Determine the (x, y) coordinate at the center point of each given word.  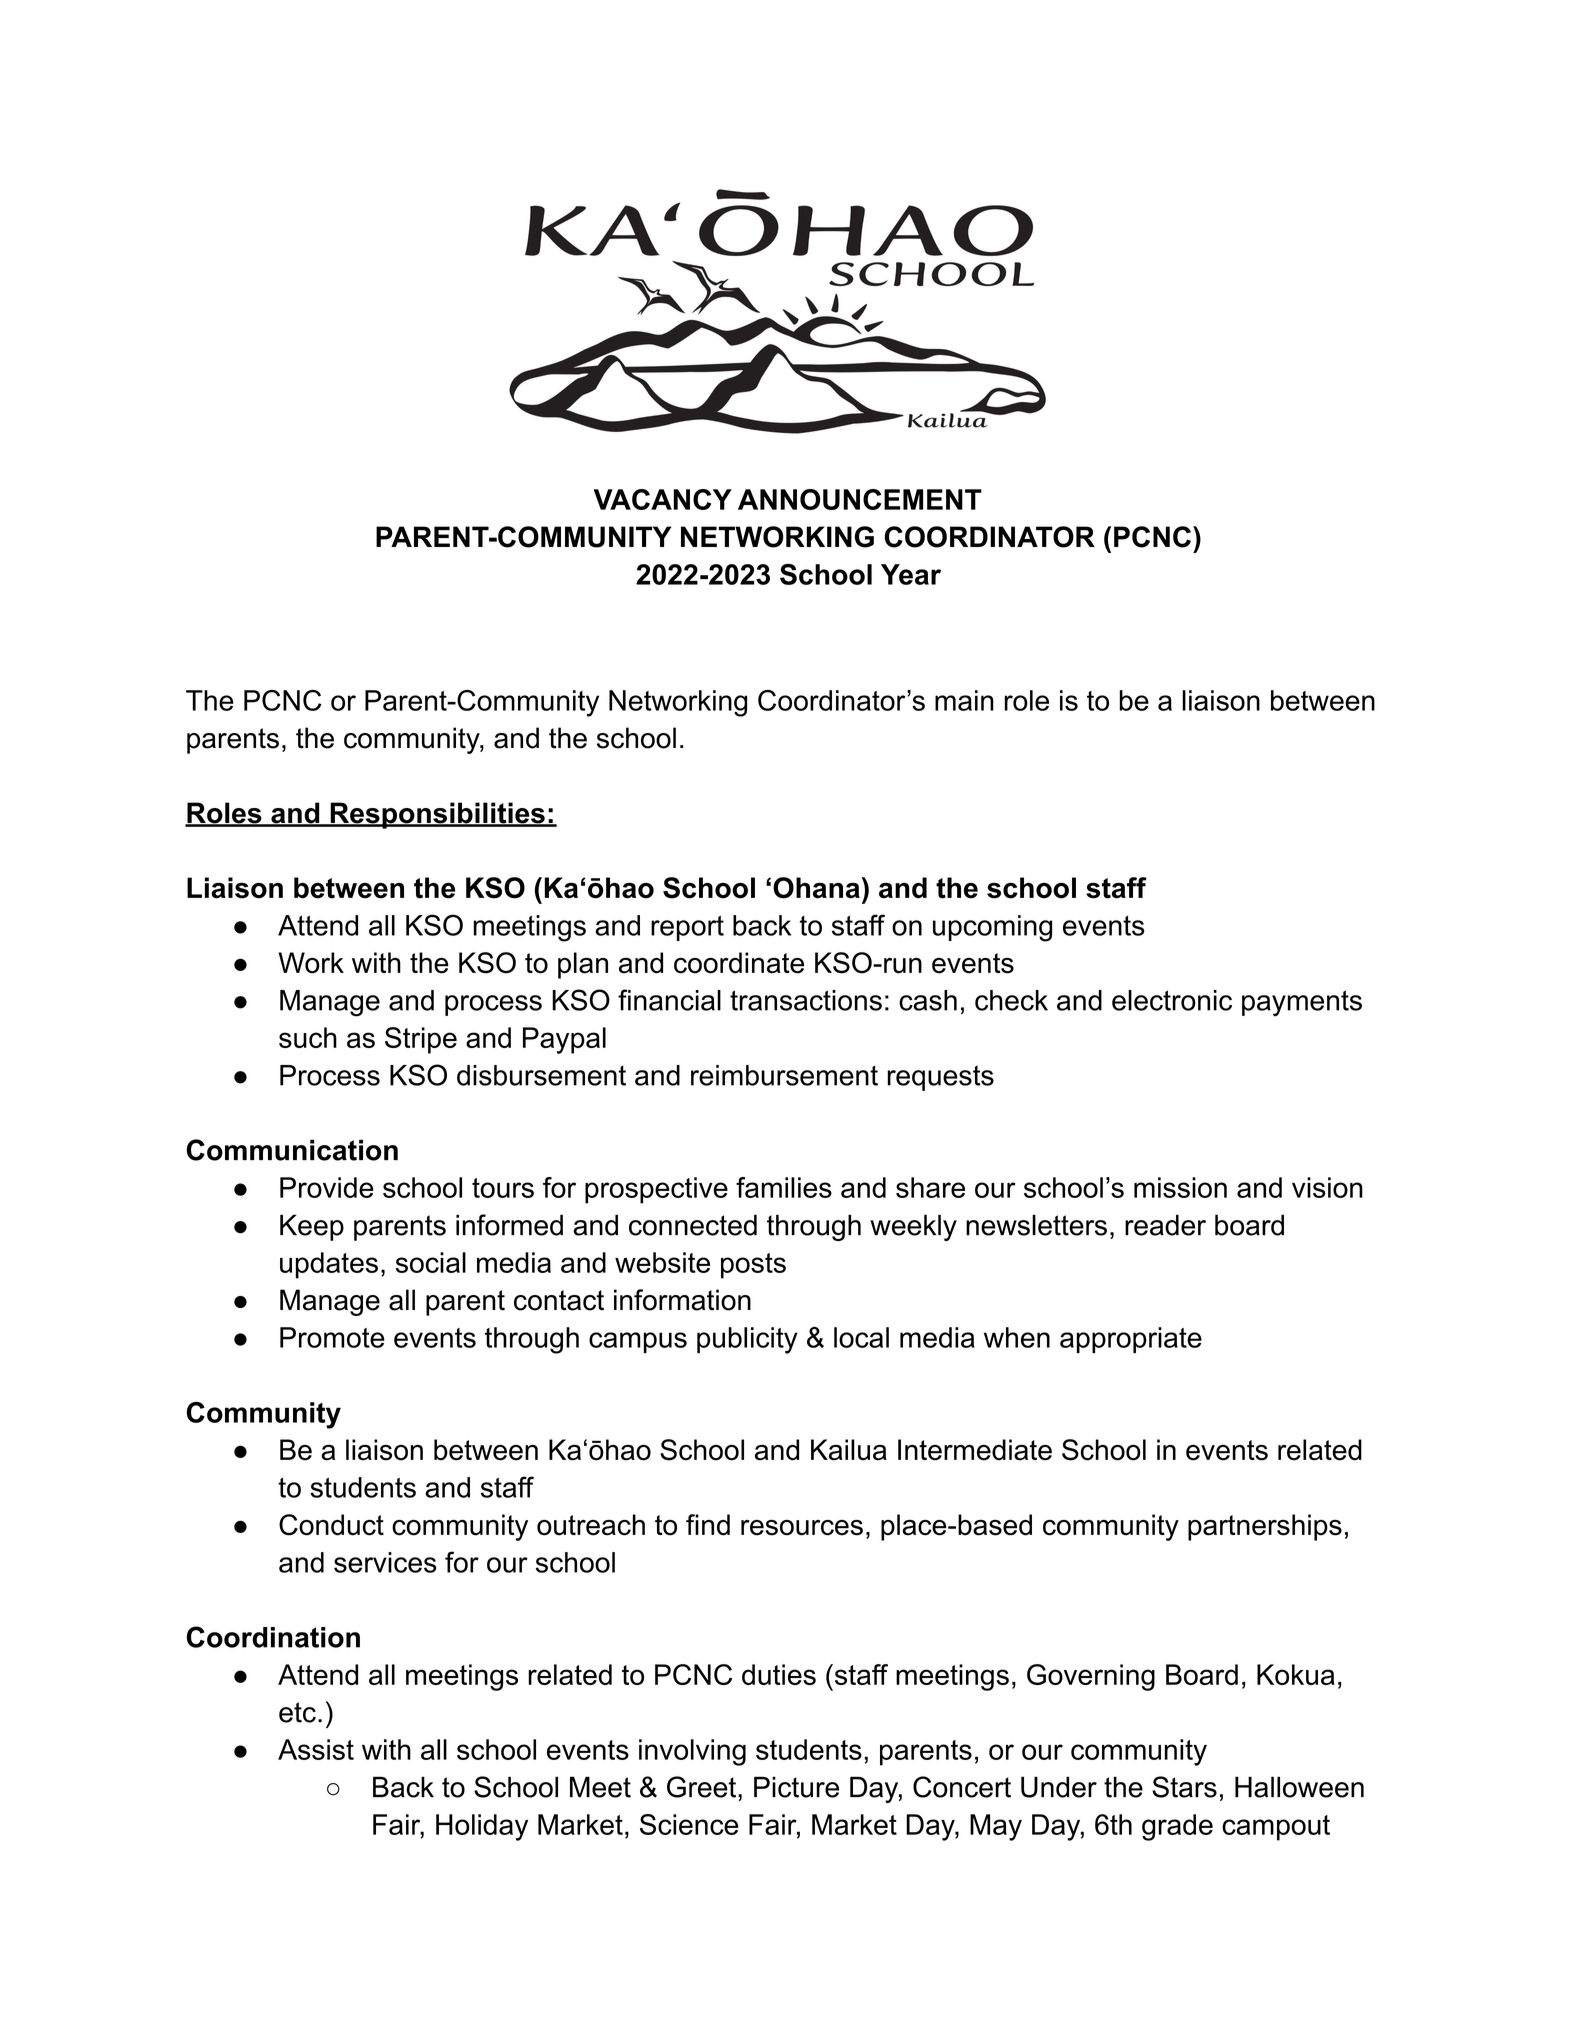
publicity (747, 1340)
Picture (796, 1787)
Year (911, 574)
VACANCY (663, 499)
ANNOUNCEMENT (860, 499)
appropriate (1131, 1340)
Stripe (421, 1040)
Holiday (482, 1827)
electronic (1172, 1000)
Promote (332, 1337)
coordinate (739, 963)
